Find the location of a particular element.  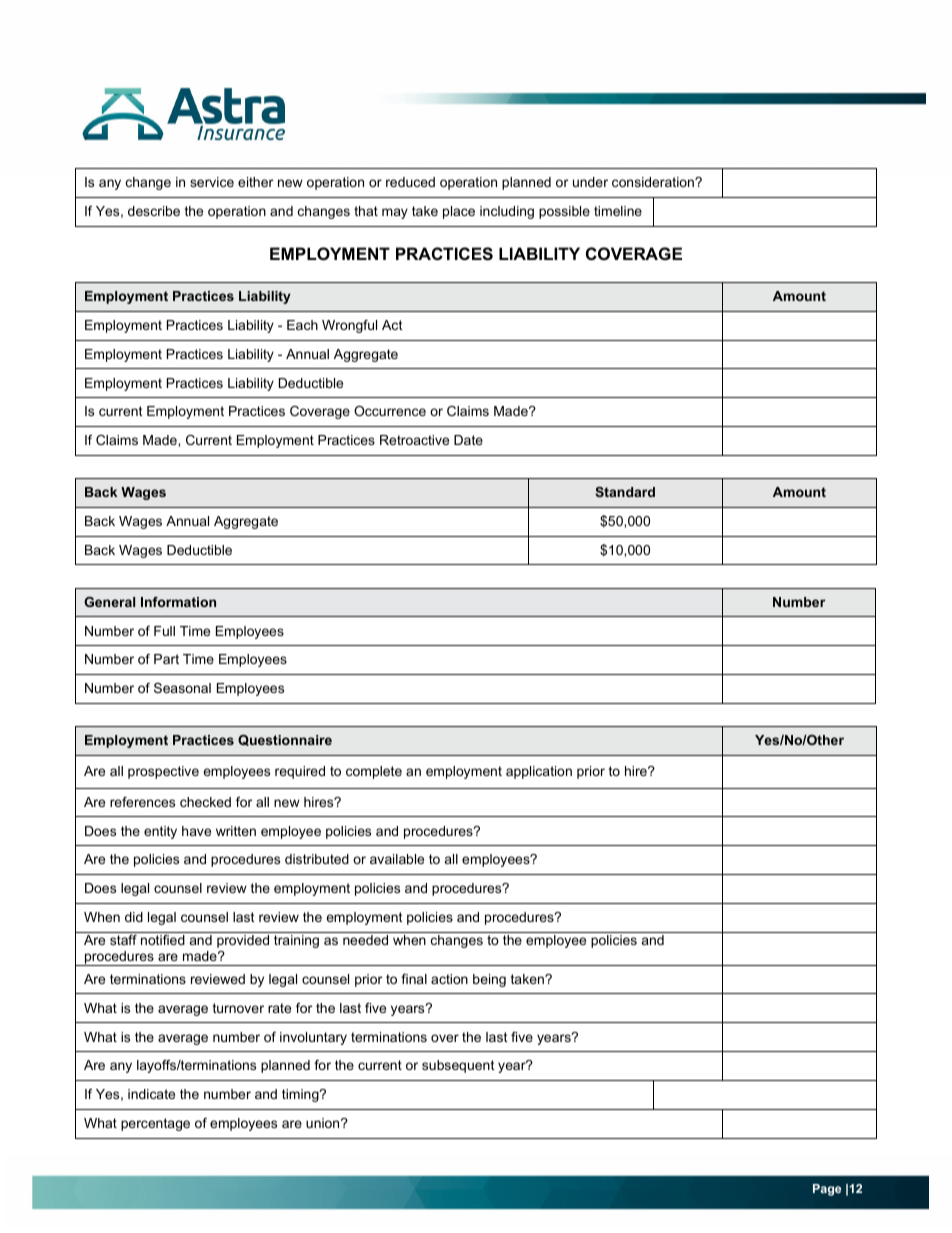

application is located at coordinates (539, 772).
